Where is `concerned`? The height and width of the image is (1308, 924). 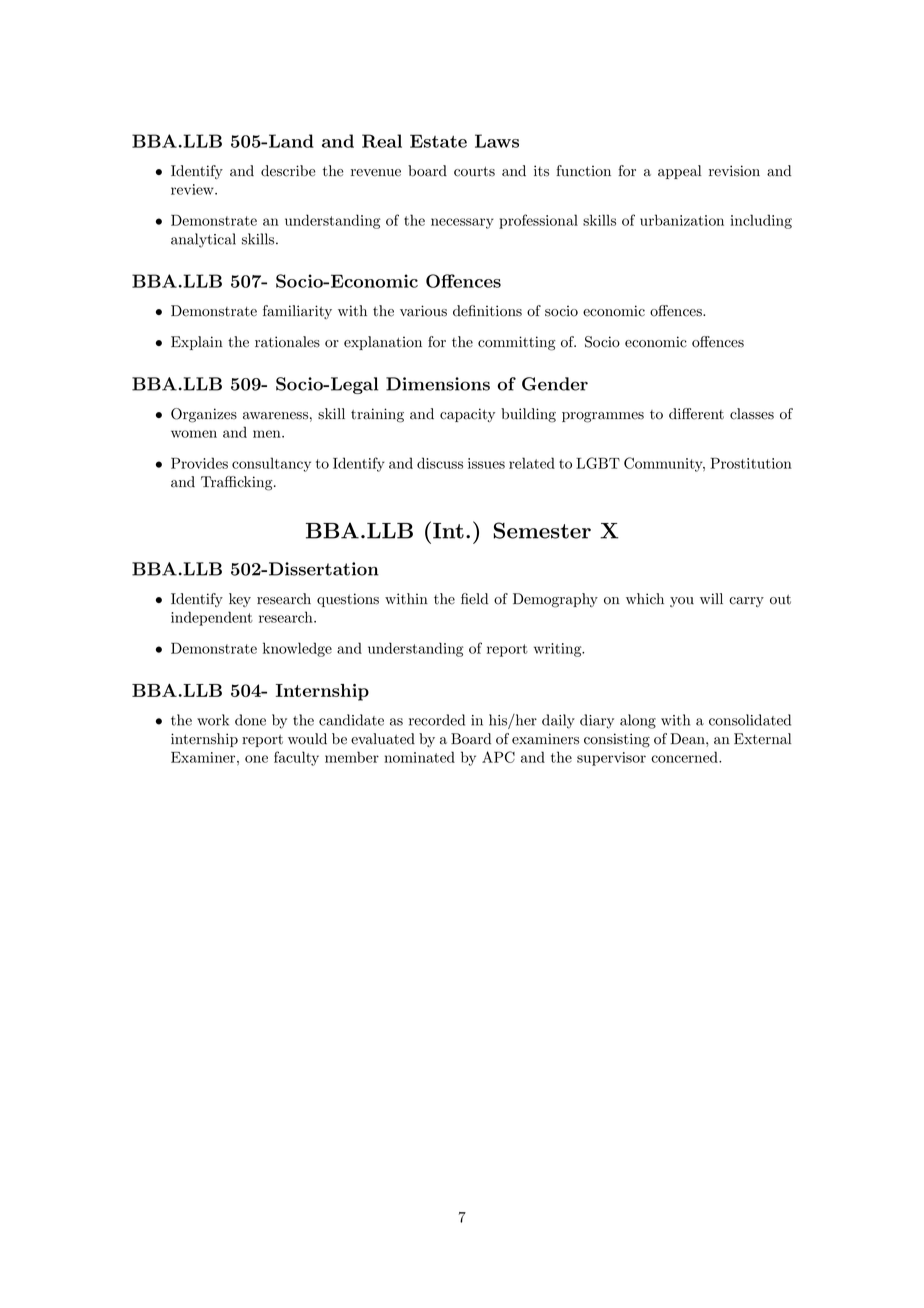 concerned is located at coordinates (685, 757).
